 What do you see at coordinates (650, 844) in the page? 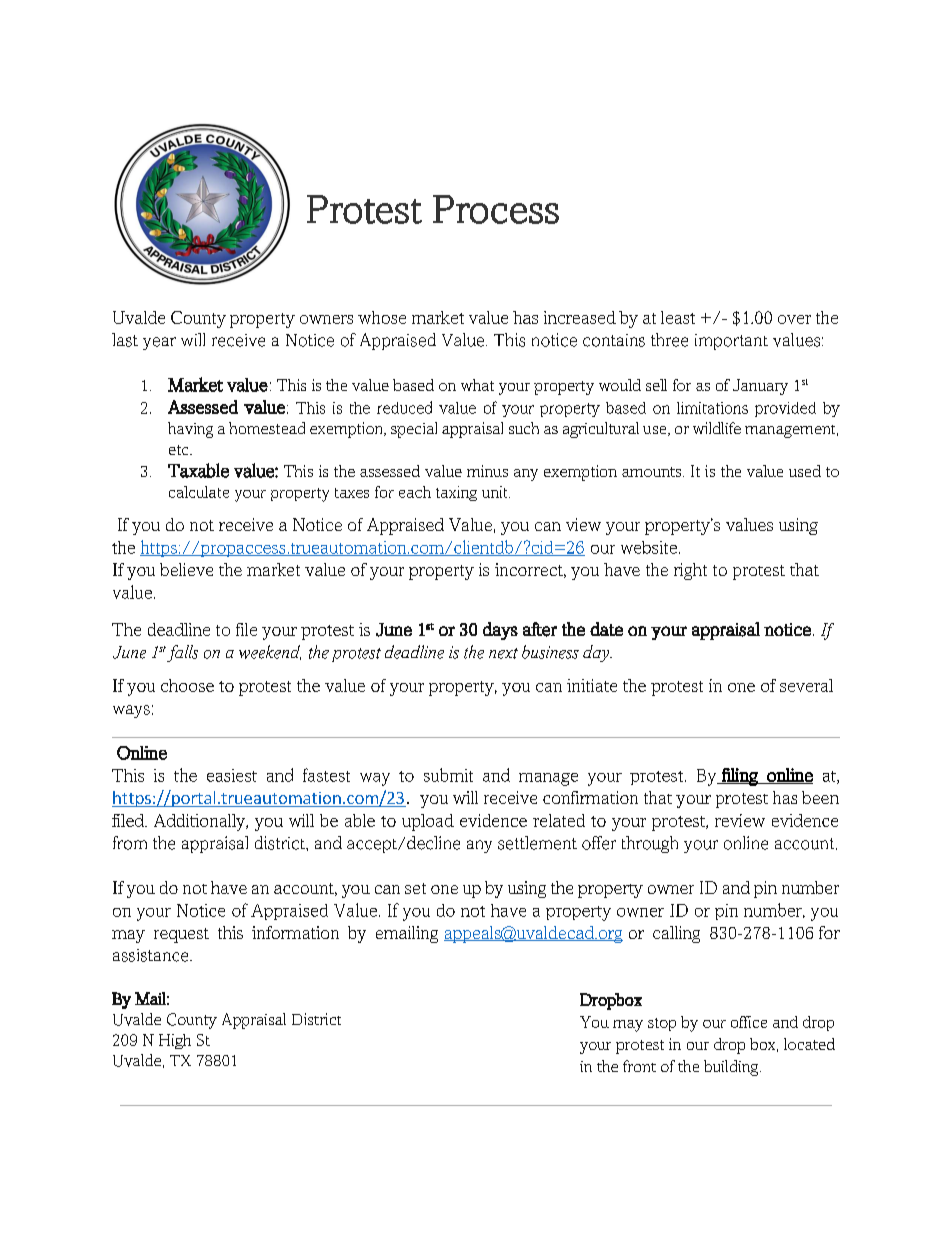
I see `through` at bounding box center [650, 844].
